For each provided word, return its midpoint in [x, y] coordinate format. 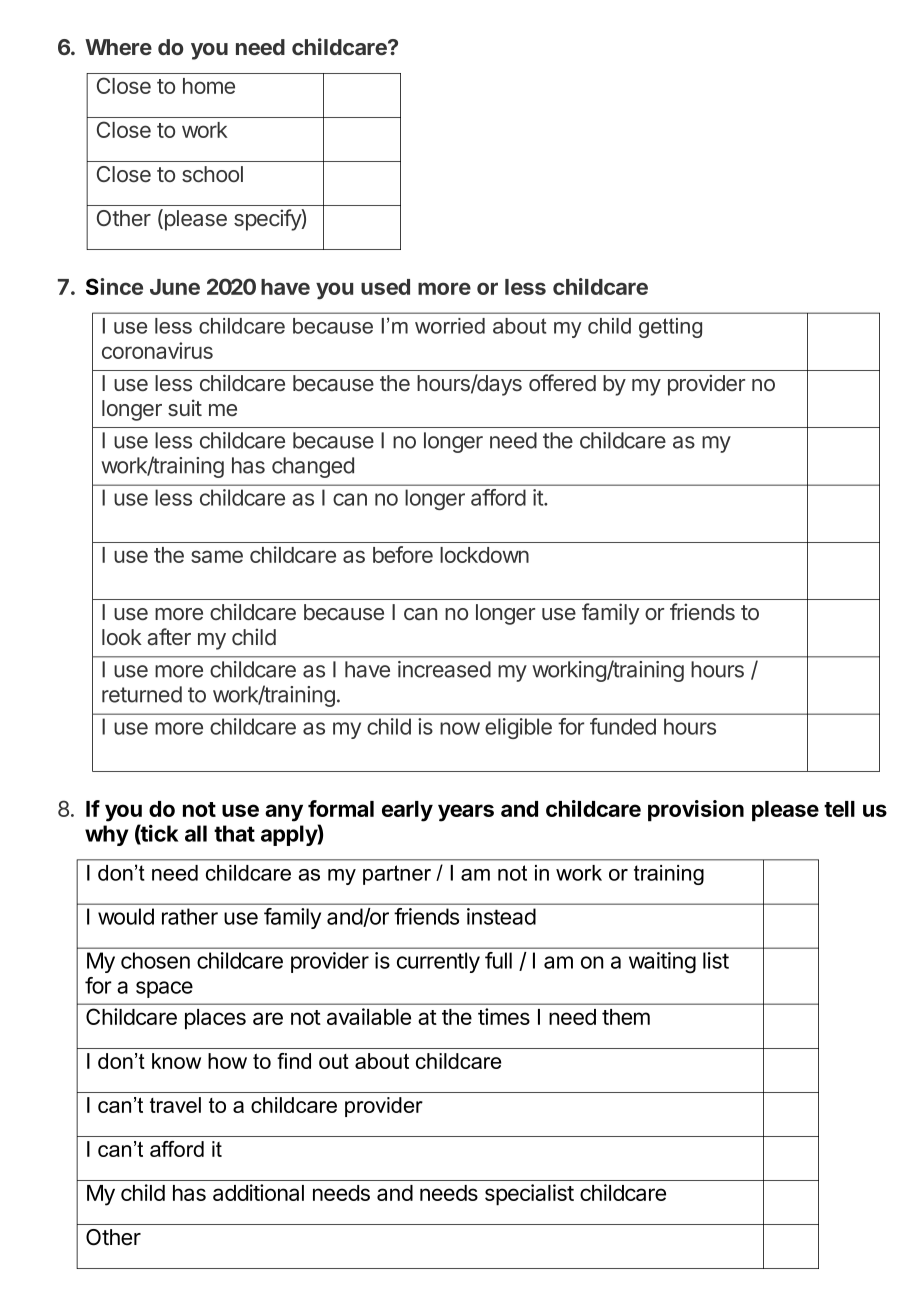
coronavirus [157, 350]
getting [670, 328]
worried [450, 326]
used [385, 287]
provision [696, 811]
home [209, 86]
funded [623, 726]
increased [444, 669]
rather [190, 916]
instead [501, 916]
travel [175, 1105]
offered [562, 382]
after [169, 637]
